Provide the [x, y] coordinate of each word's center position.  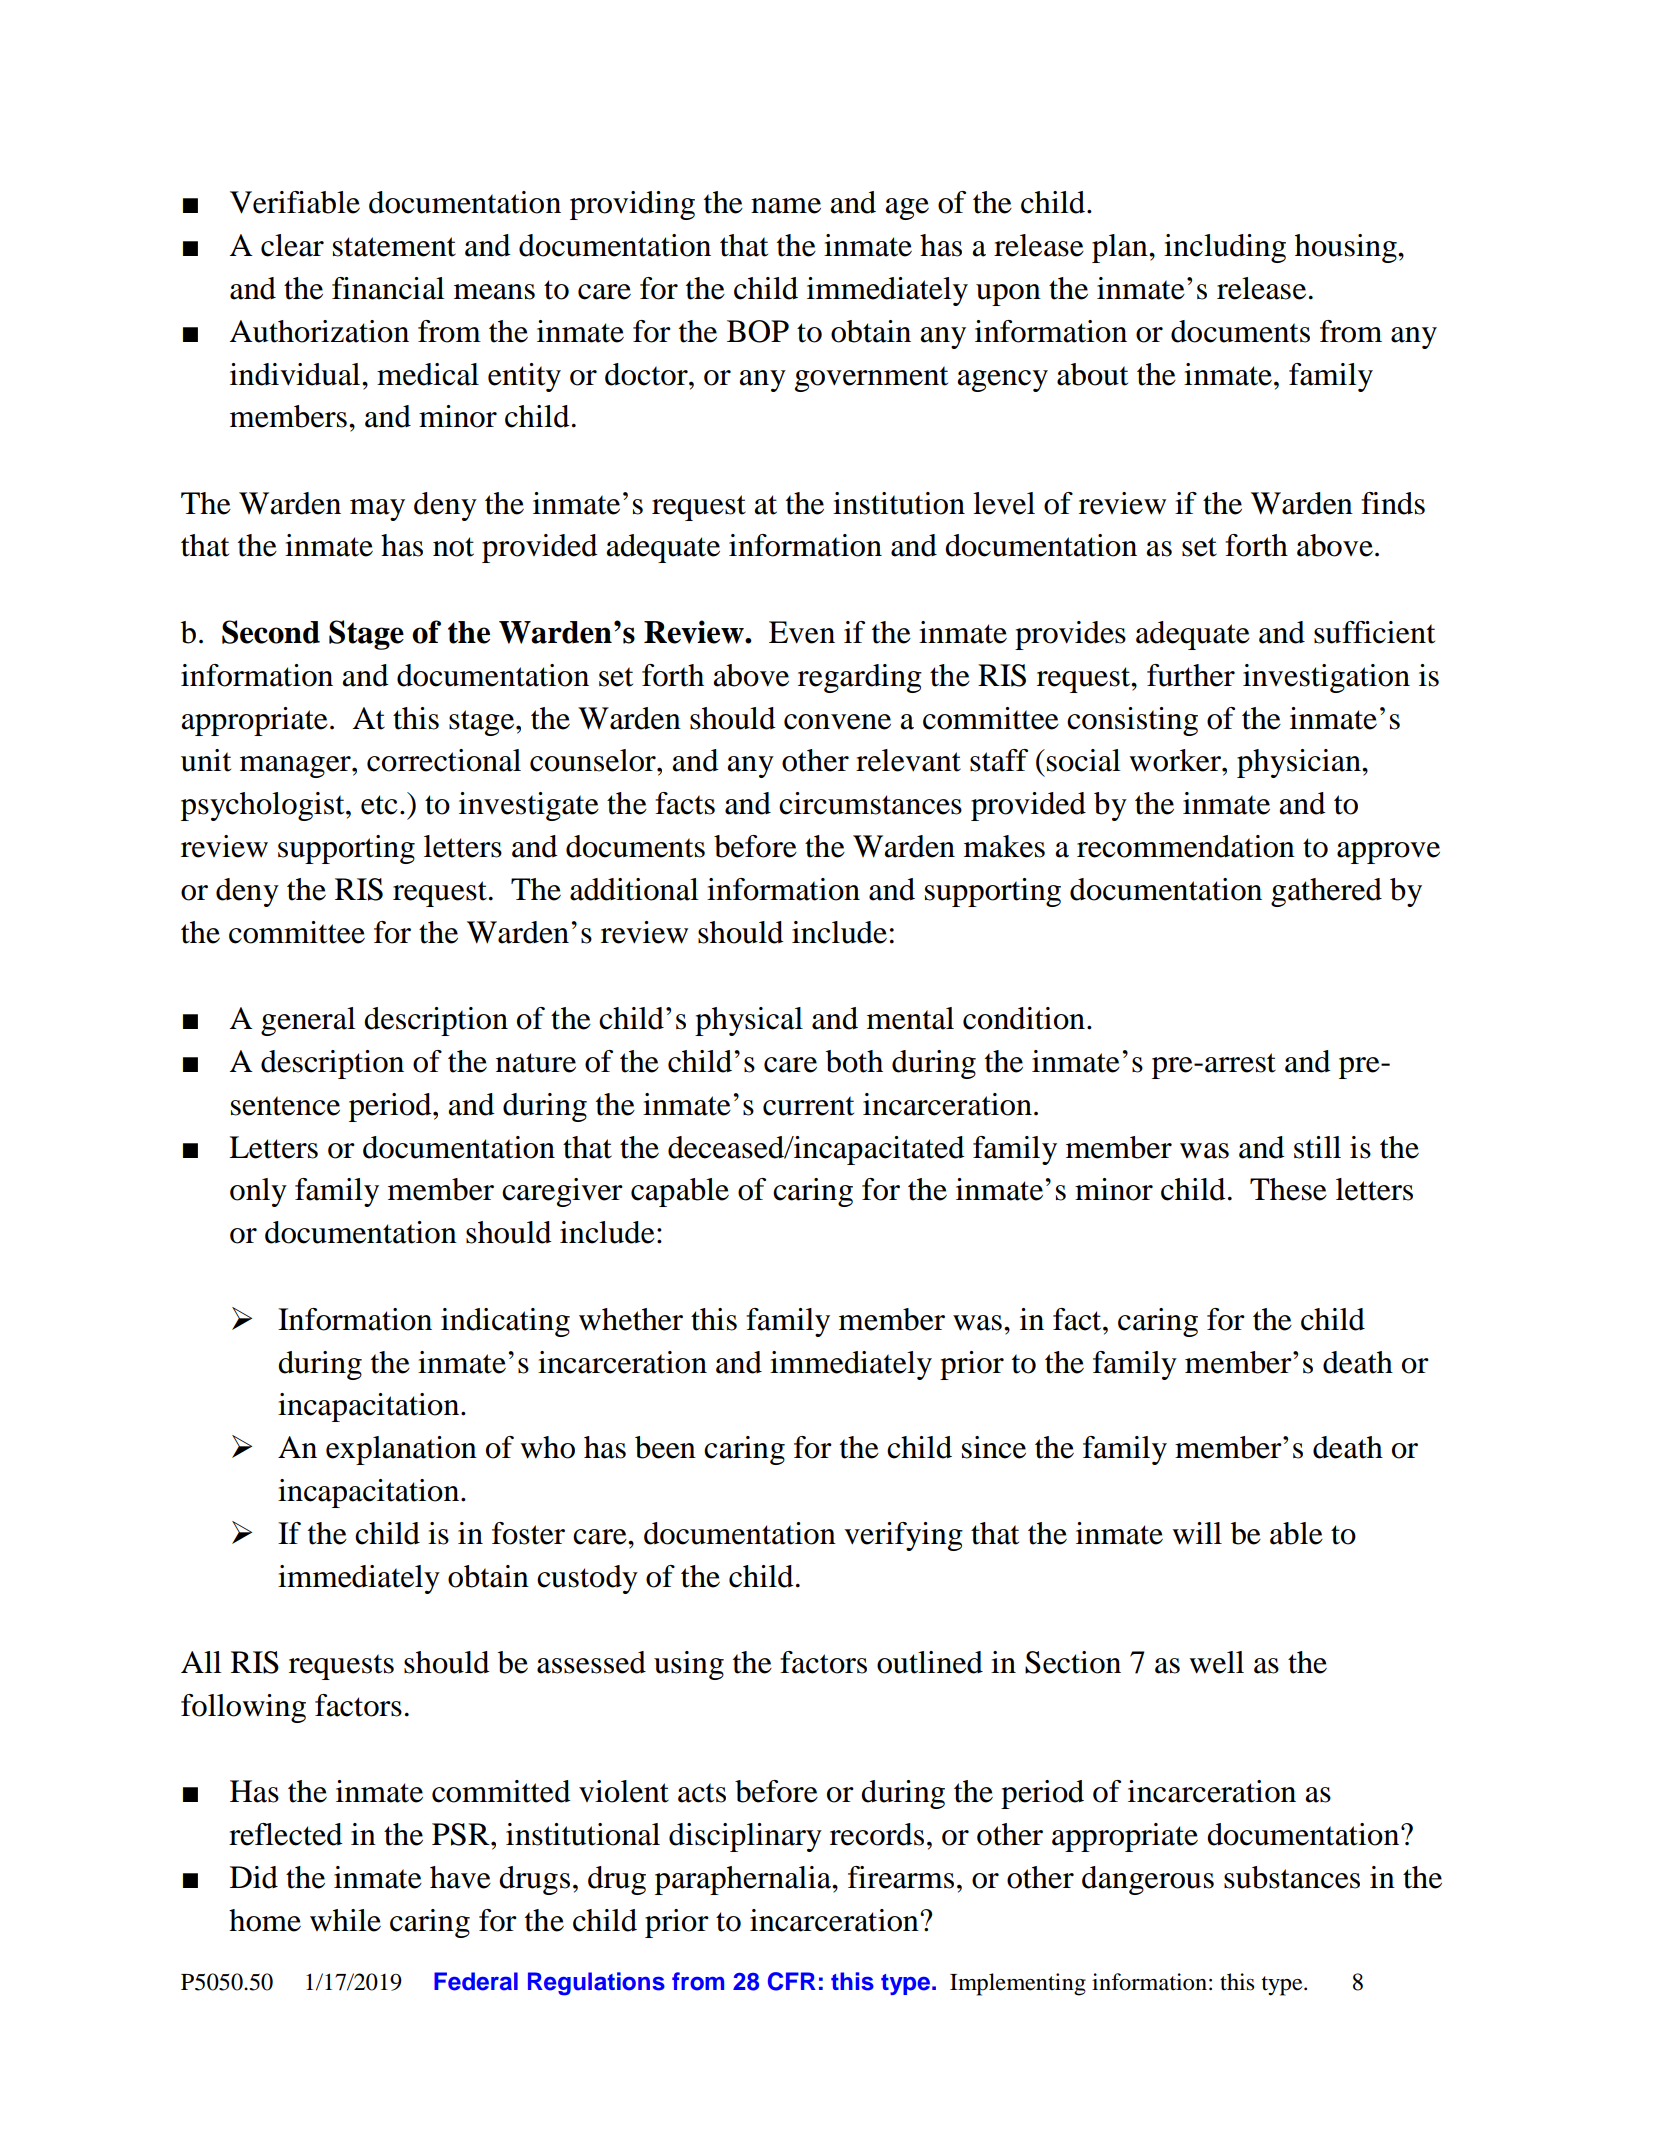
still [1317, 1147]
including [1225, 248]
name [786, 206]
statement [394, 247]
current [808, 1106]
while [345, 1920]
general [308, 1021]
